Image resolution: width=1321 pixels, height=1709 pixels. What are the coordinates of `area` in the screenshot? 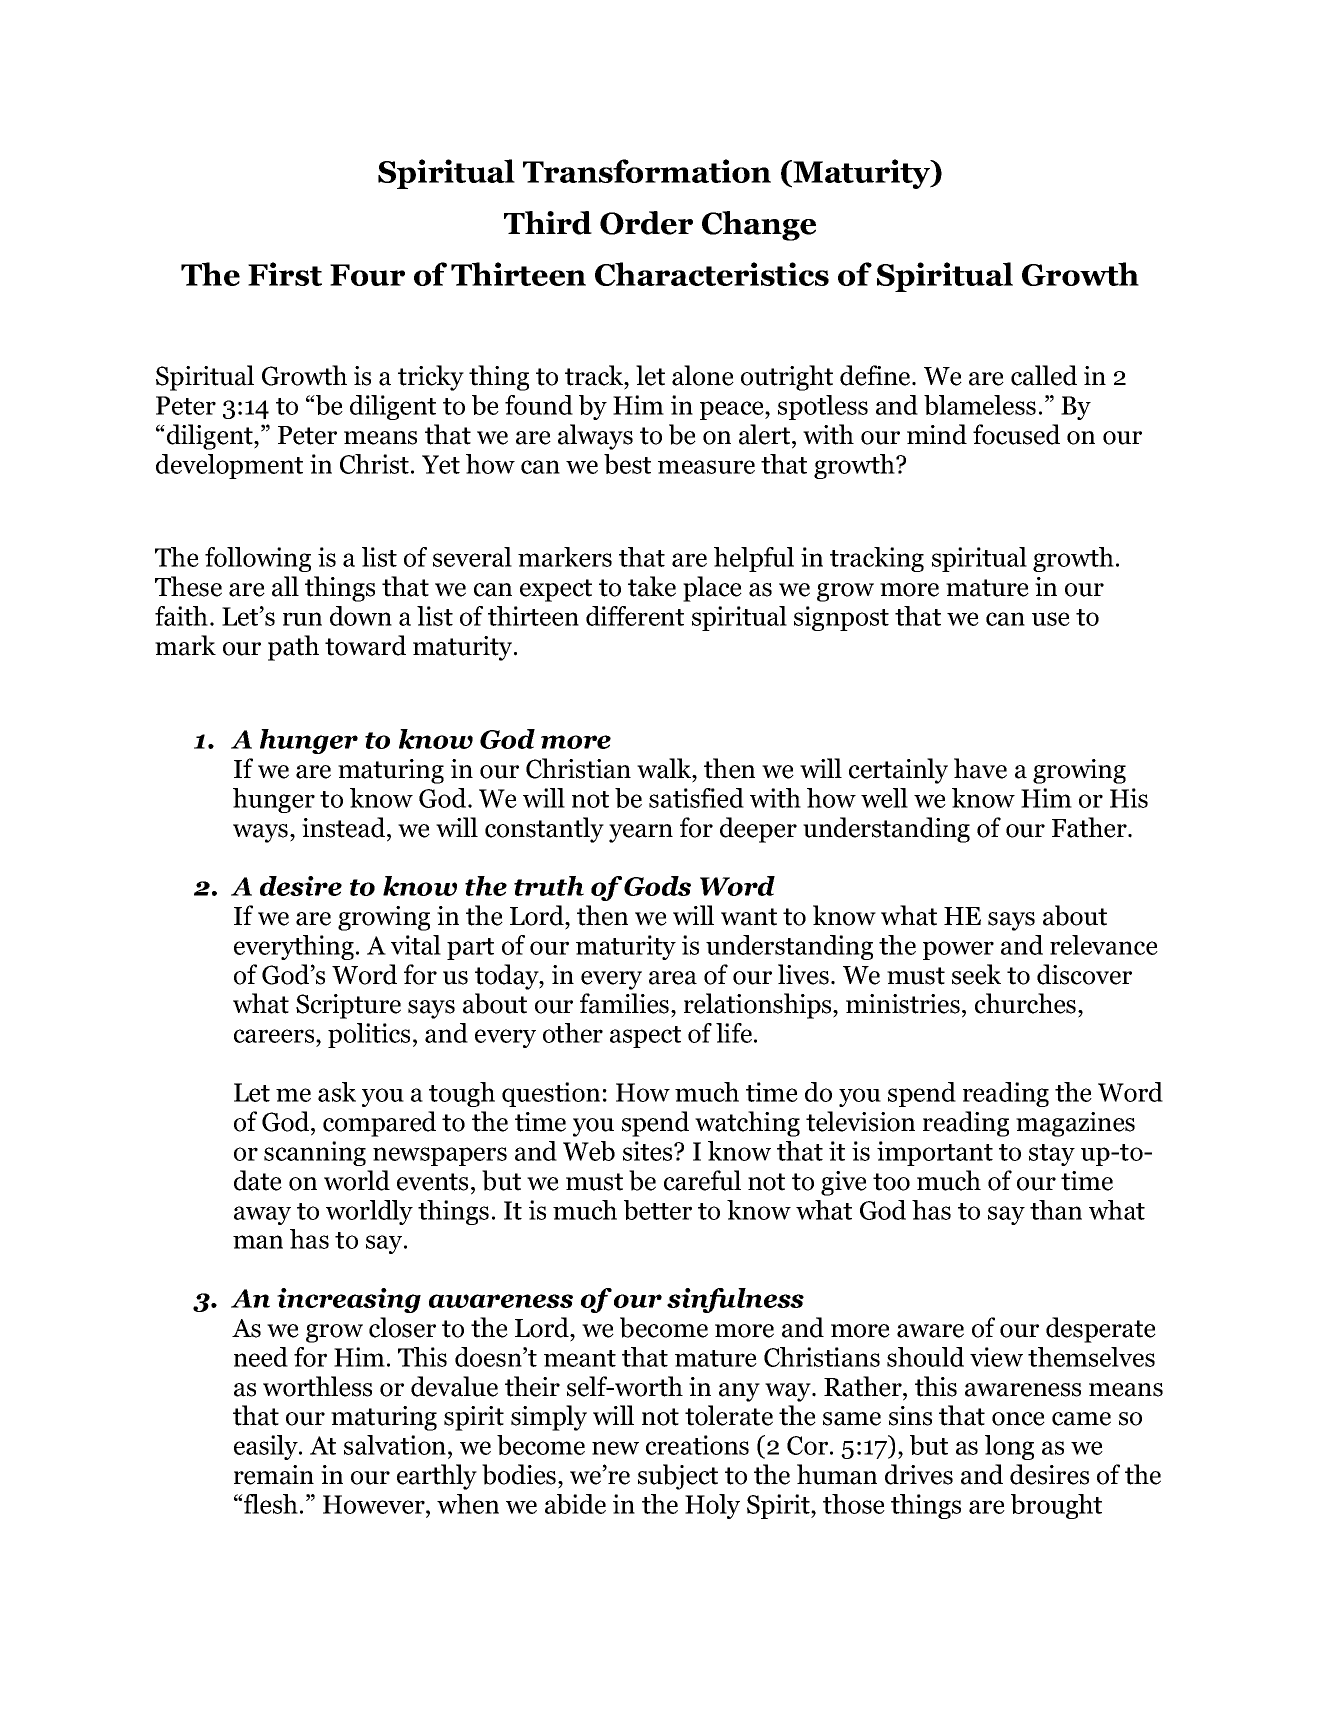 It's located at (673, 978).
